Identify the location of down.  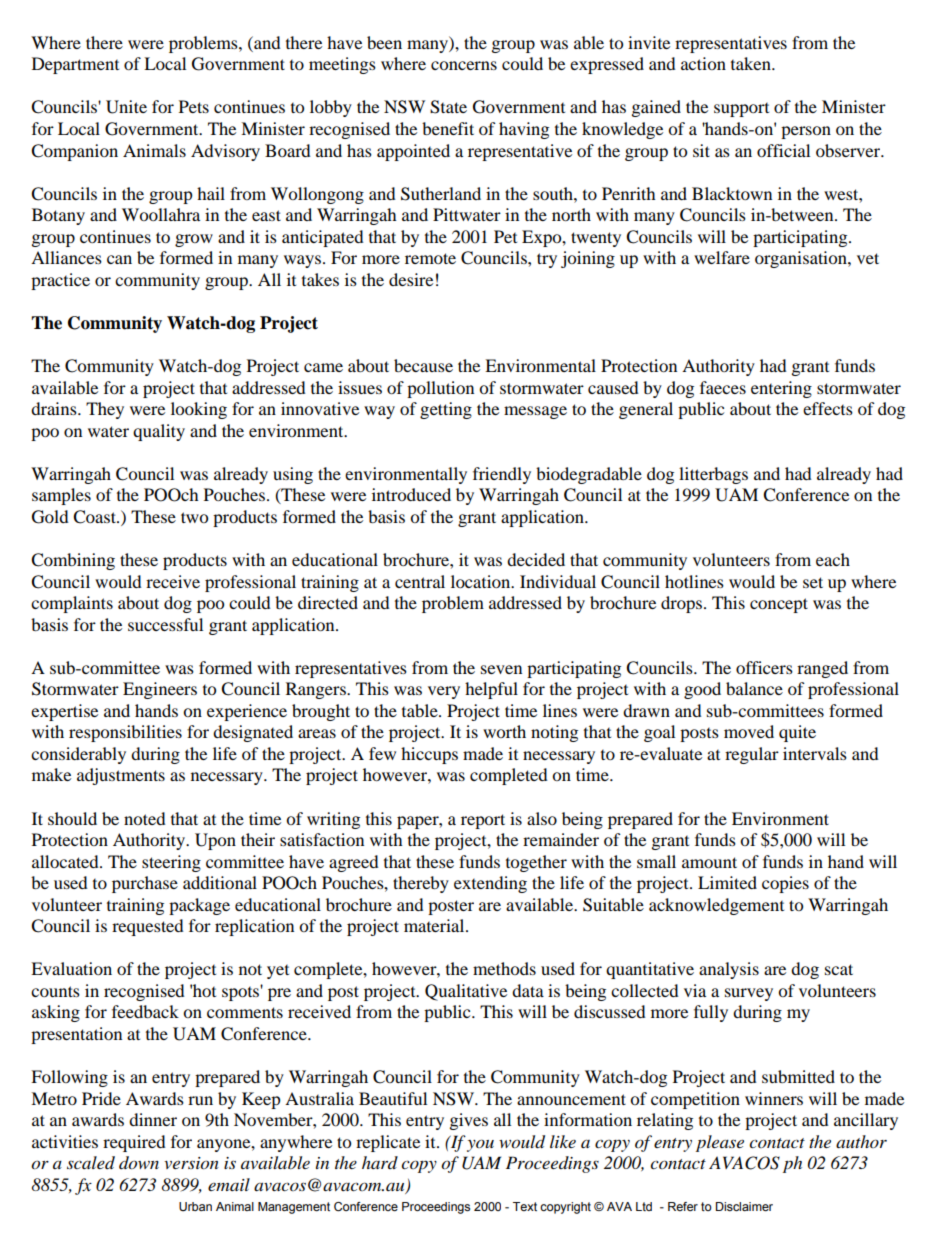
(139, 1163).
